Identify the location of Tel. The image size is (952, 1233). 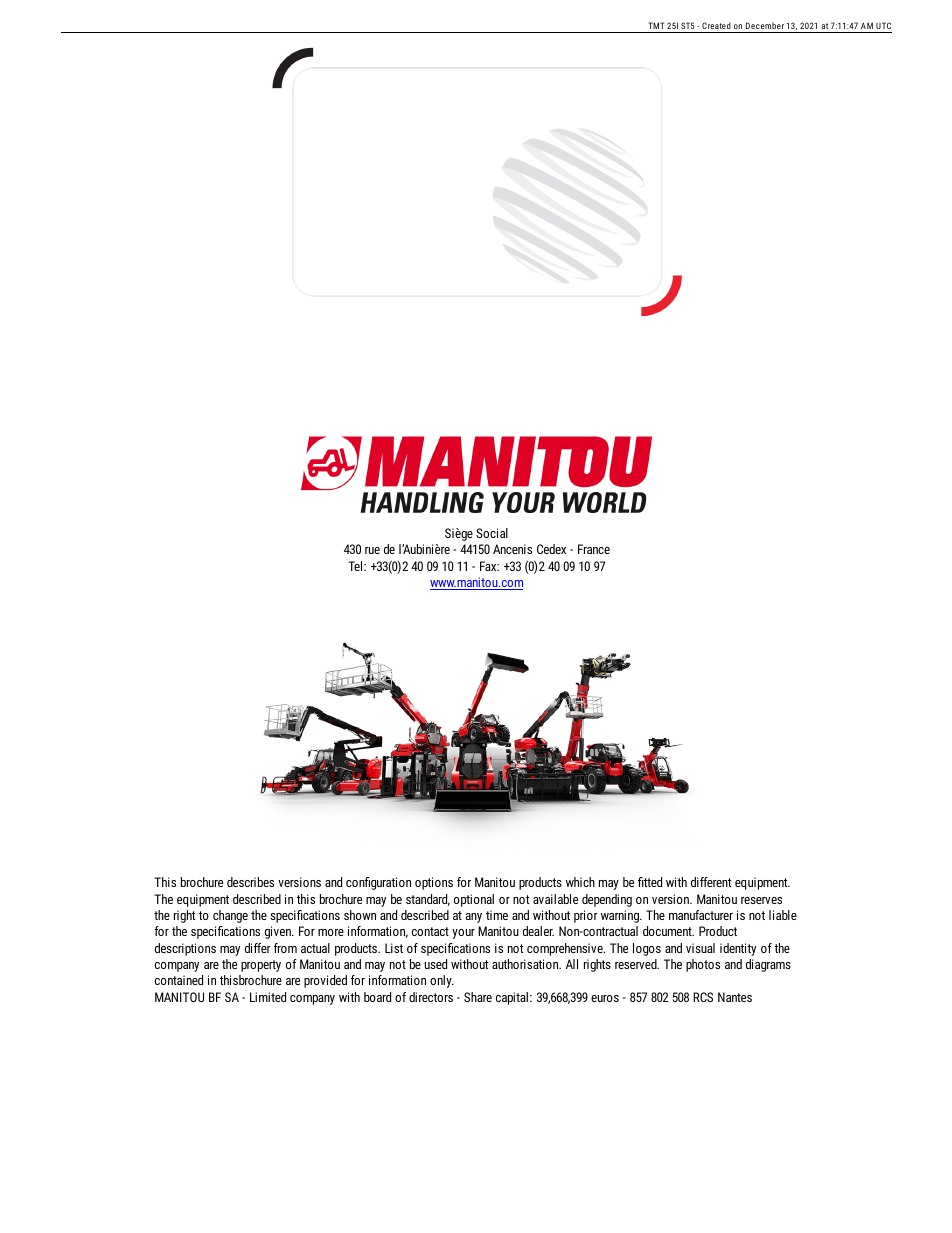
(356, 566).
